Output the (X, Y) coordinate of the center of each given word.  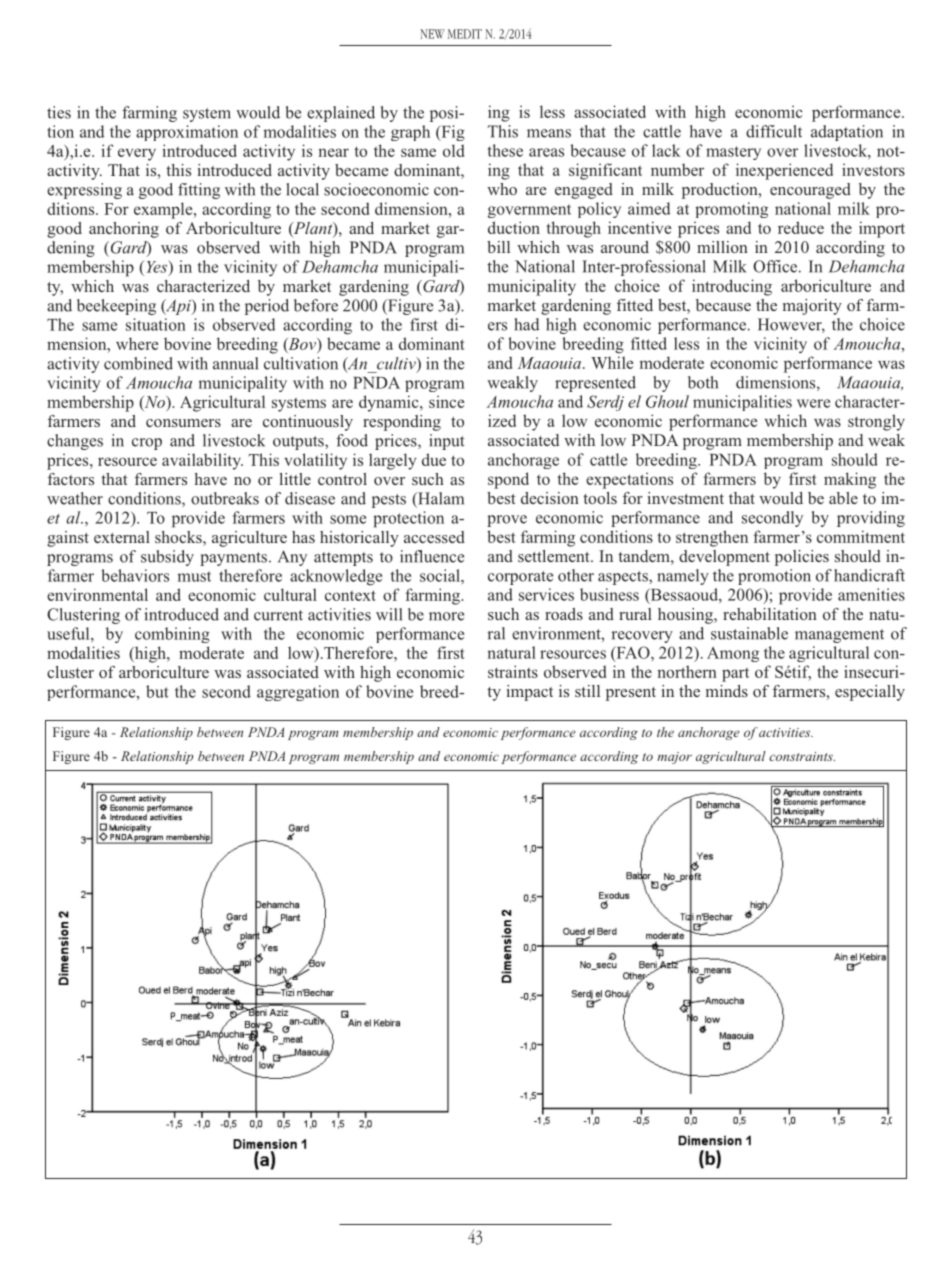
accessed (434, 537)
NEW (432, 34)
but (157, 691)
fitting (199, 191)
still (587, 691)
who (502, 189)
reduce (801, 227)
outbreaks (225, 498)
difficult (774, 131)
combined (138, 363)
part (735, 674)
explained (341, 114)
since (446, 401)
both (703, 382)
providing (871, 519)
